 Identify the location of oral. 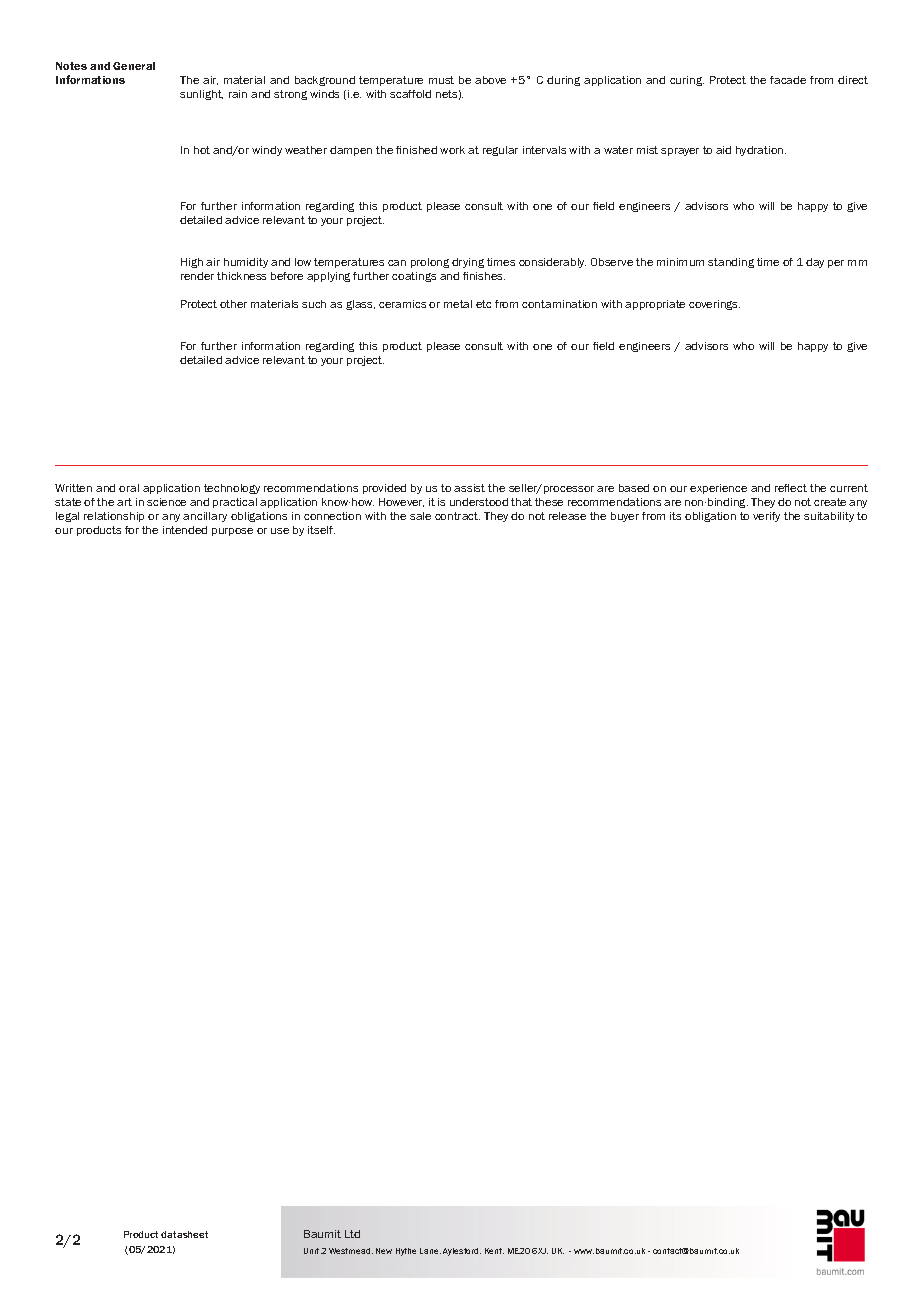
(129, 488).
